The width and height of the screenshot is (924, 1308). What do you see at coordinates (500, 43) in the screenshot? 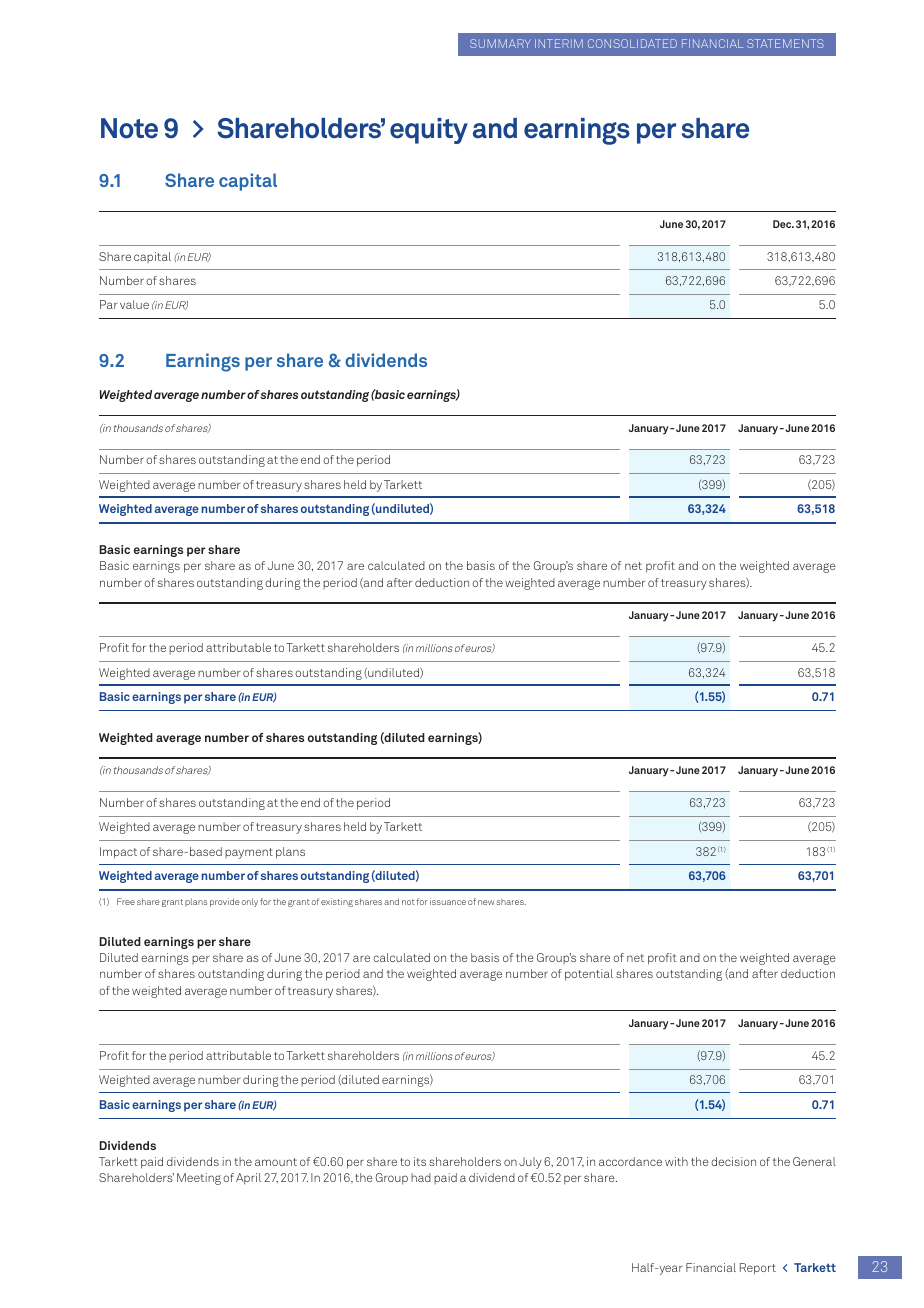
I see `SUMMARY` at bounding box center [500, 43].
